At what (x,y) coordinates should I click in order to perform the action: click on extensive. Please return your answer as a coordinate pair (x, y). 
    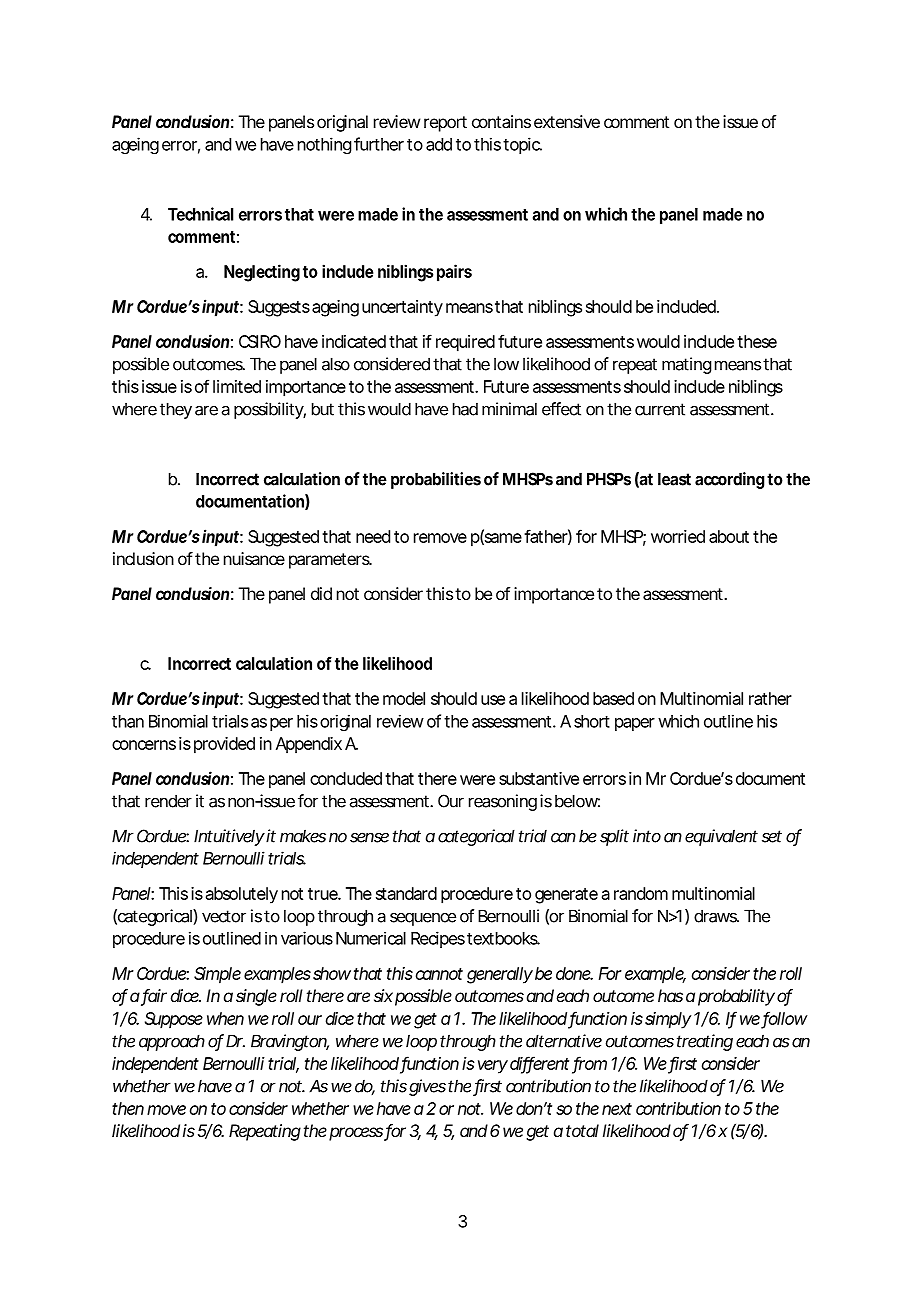
    Looking at the image, I should click on (567, 121).
